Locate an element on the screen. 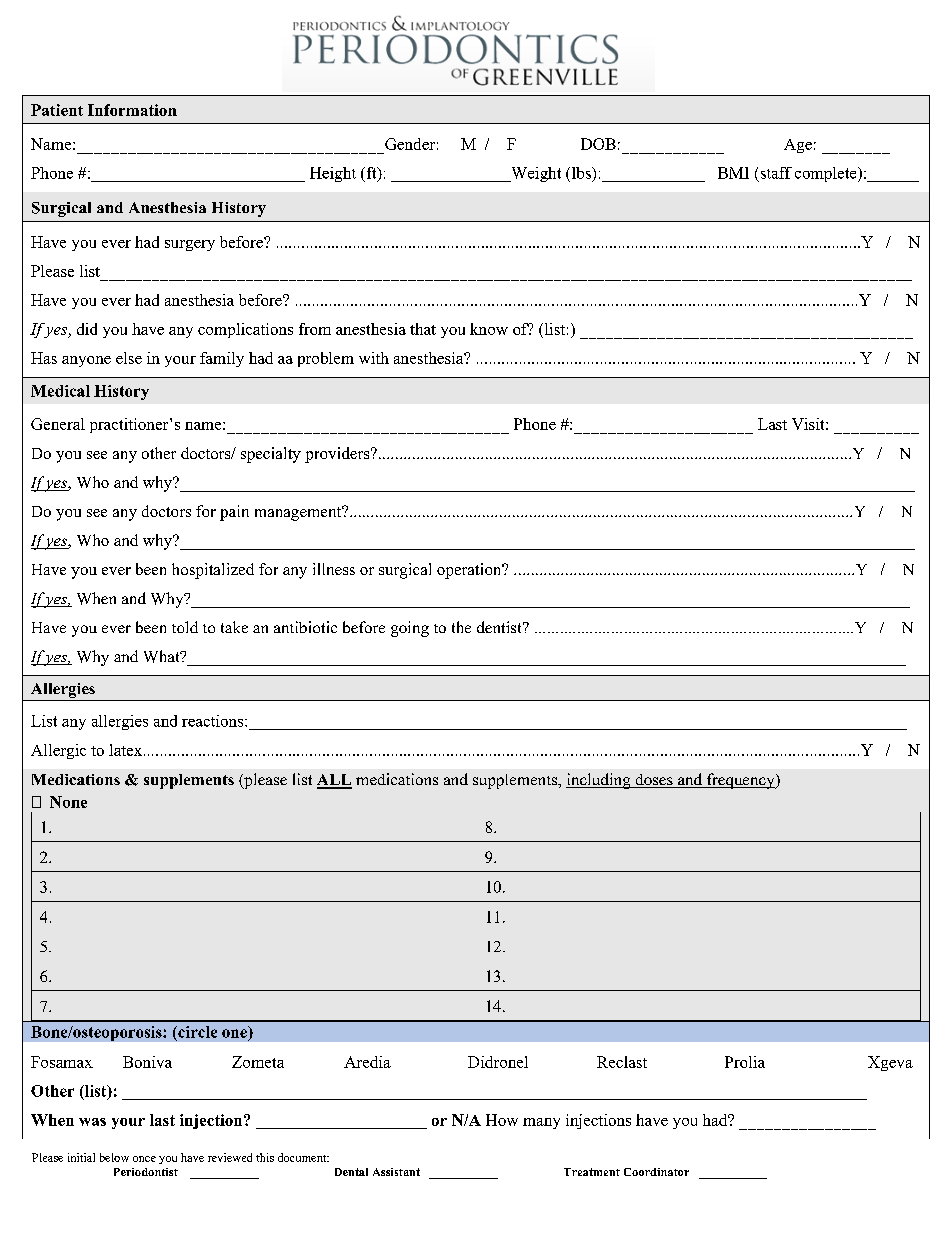 The width and height of the screenshot is (952, 1233). None is located at coordinates (68, 802).
